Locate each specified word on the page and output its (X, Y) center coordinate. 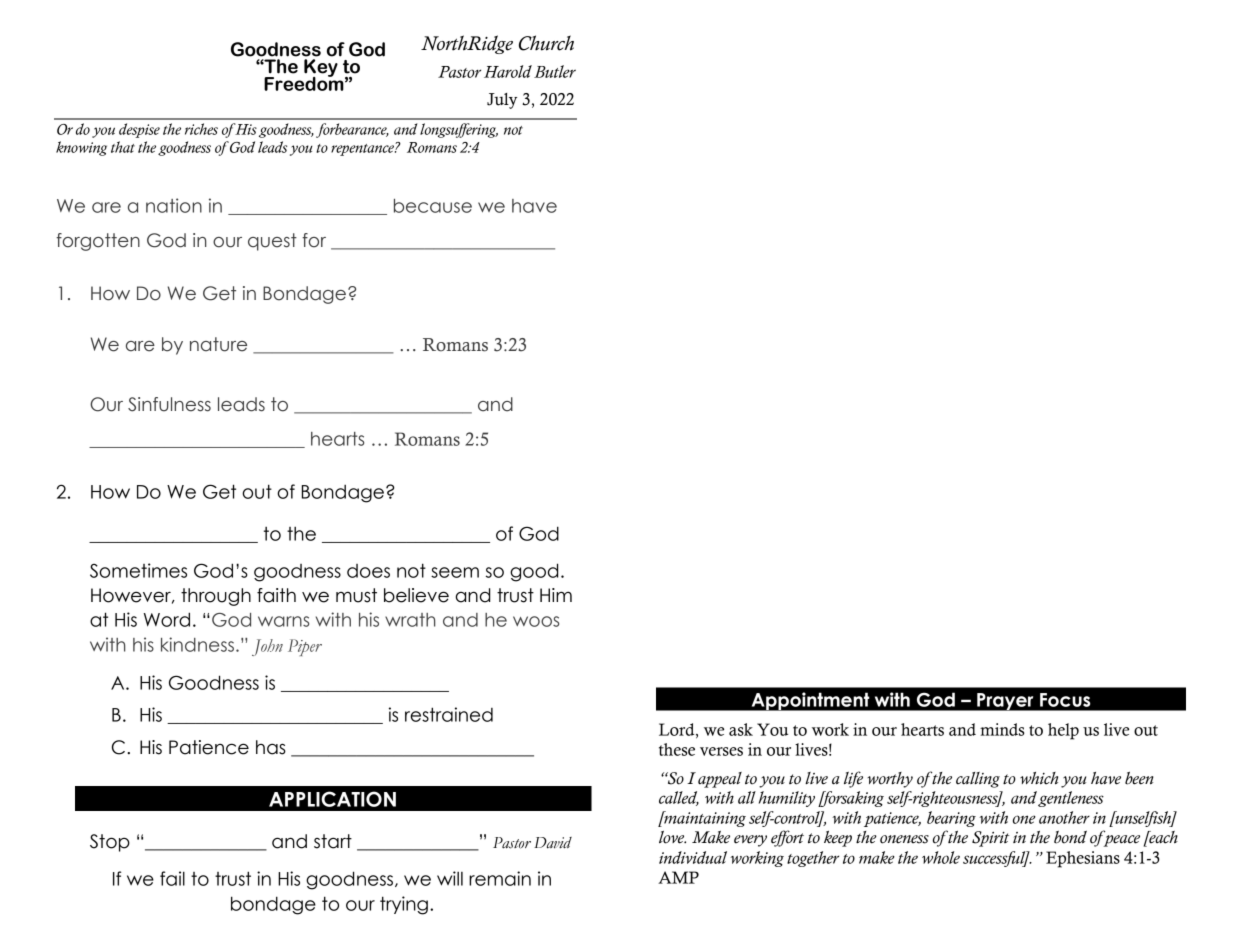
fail (172, 878)
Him (556, 595)
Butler (555, 71)
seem (455, 572)
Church (546, 43)
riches (201, 129)
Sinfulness (169, 404)
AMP (678, 877)
